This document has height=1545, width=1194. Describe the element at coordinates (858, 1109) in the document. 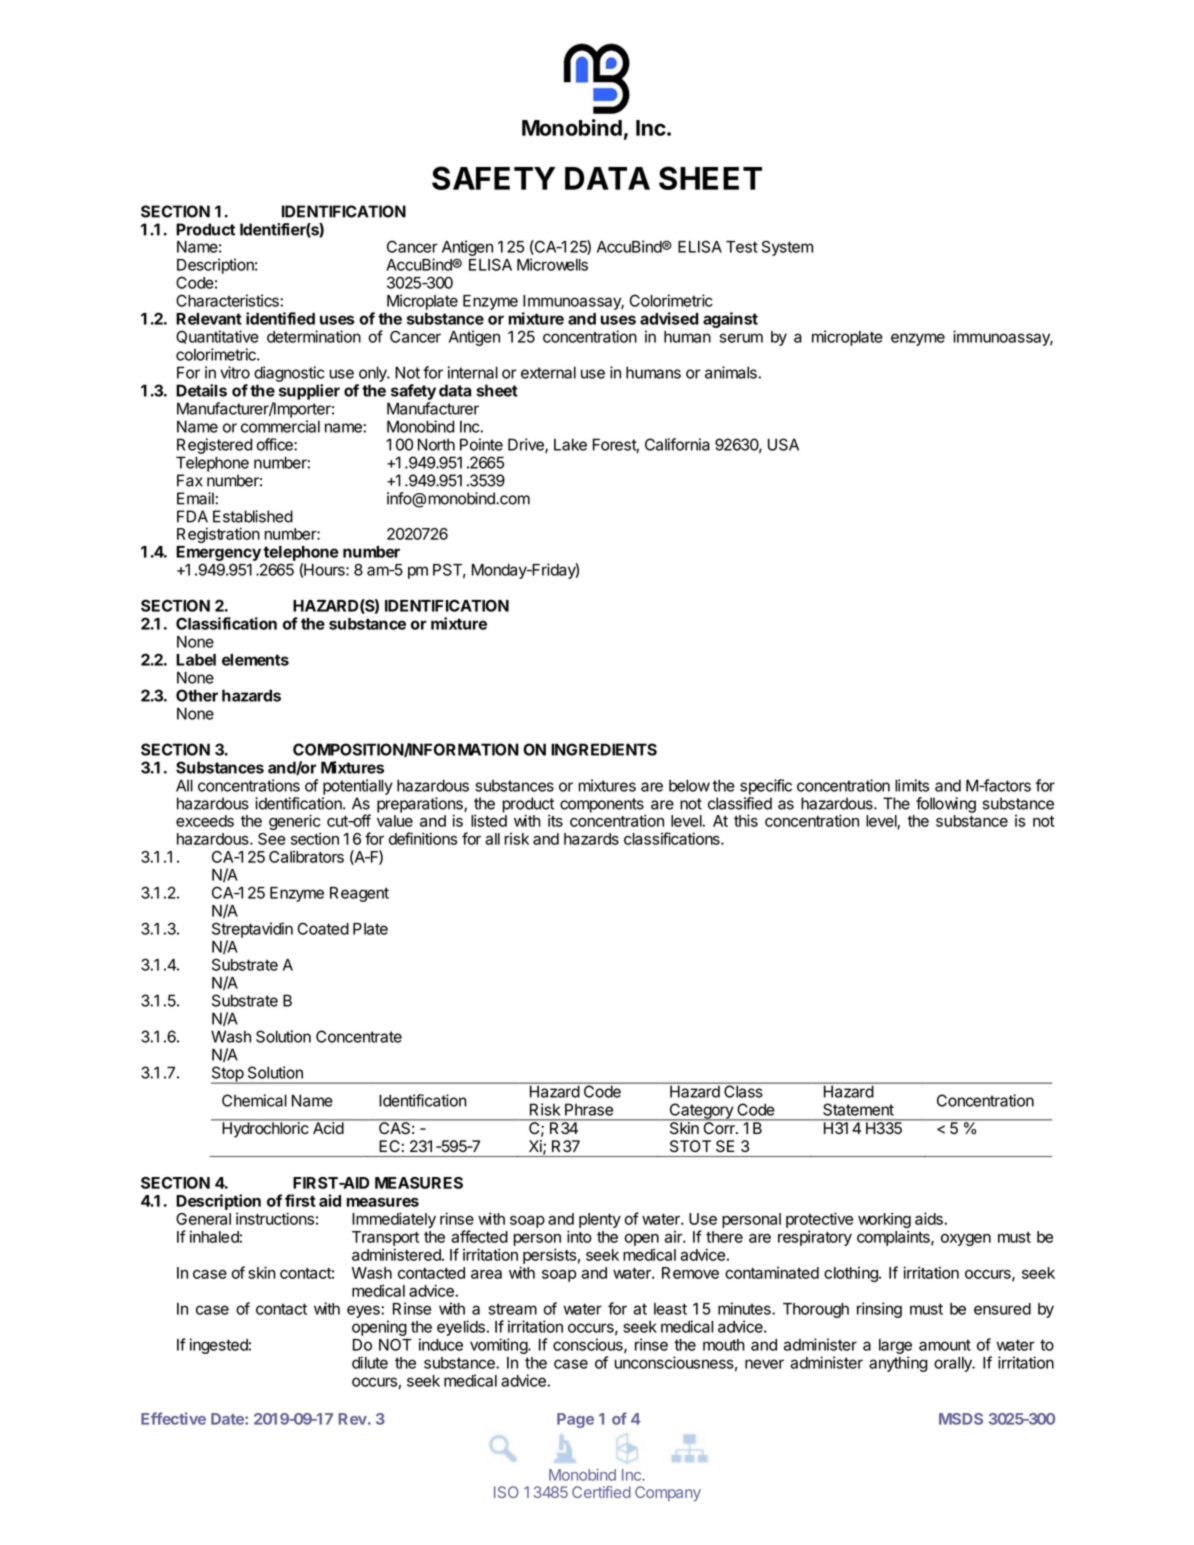

I see `Statement` at that location.
